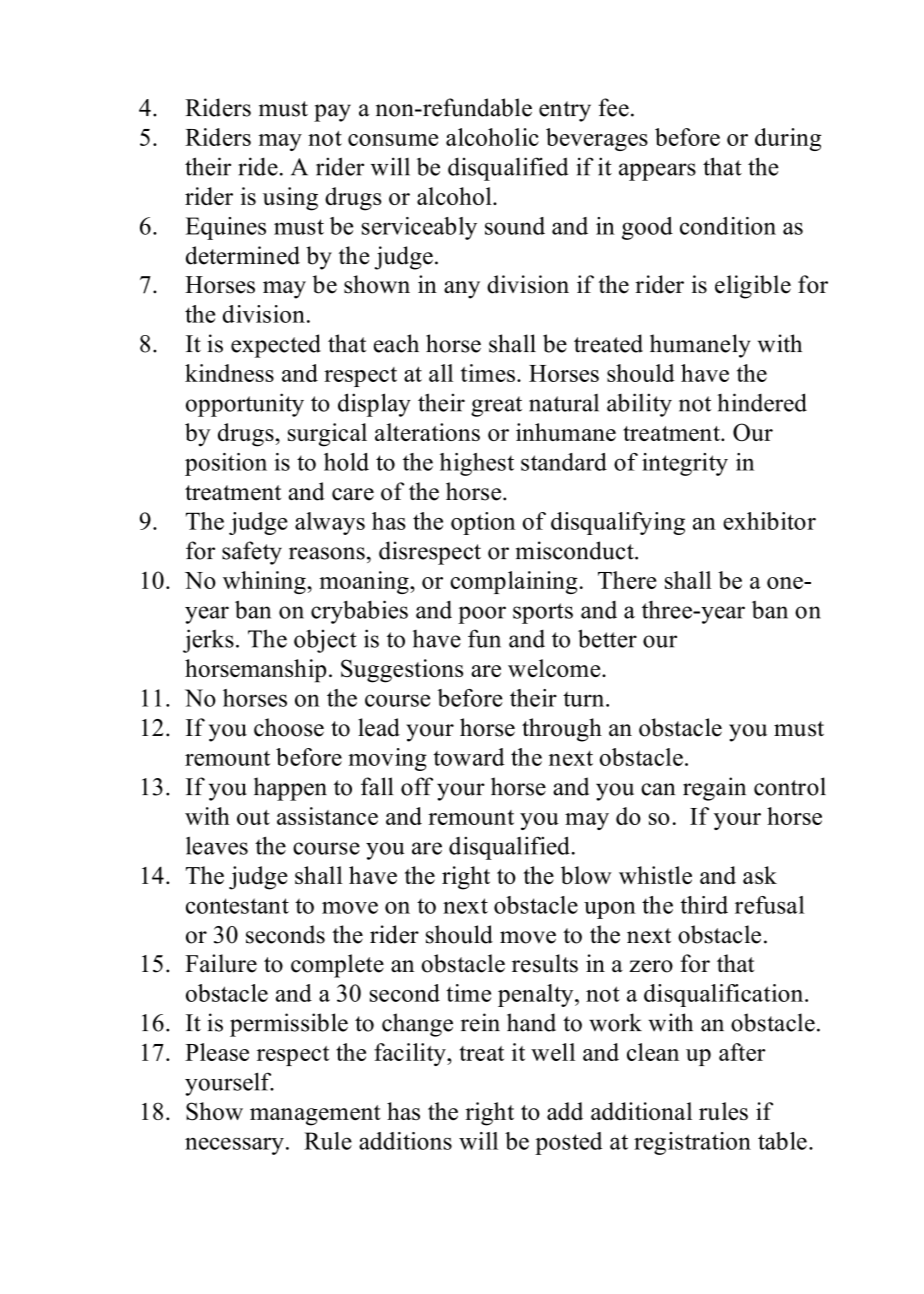 This image has width=924, height=1294. What do you see at coordinates (290, 789) in the image?
I see `happen` at bounding box center [290, 789].
